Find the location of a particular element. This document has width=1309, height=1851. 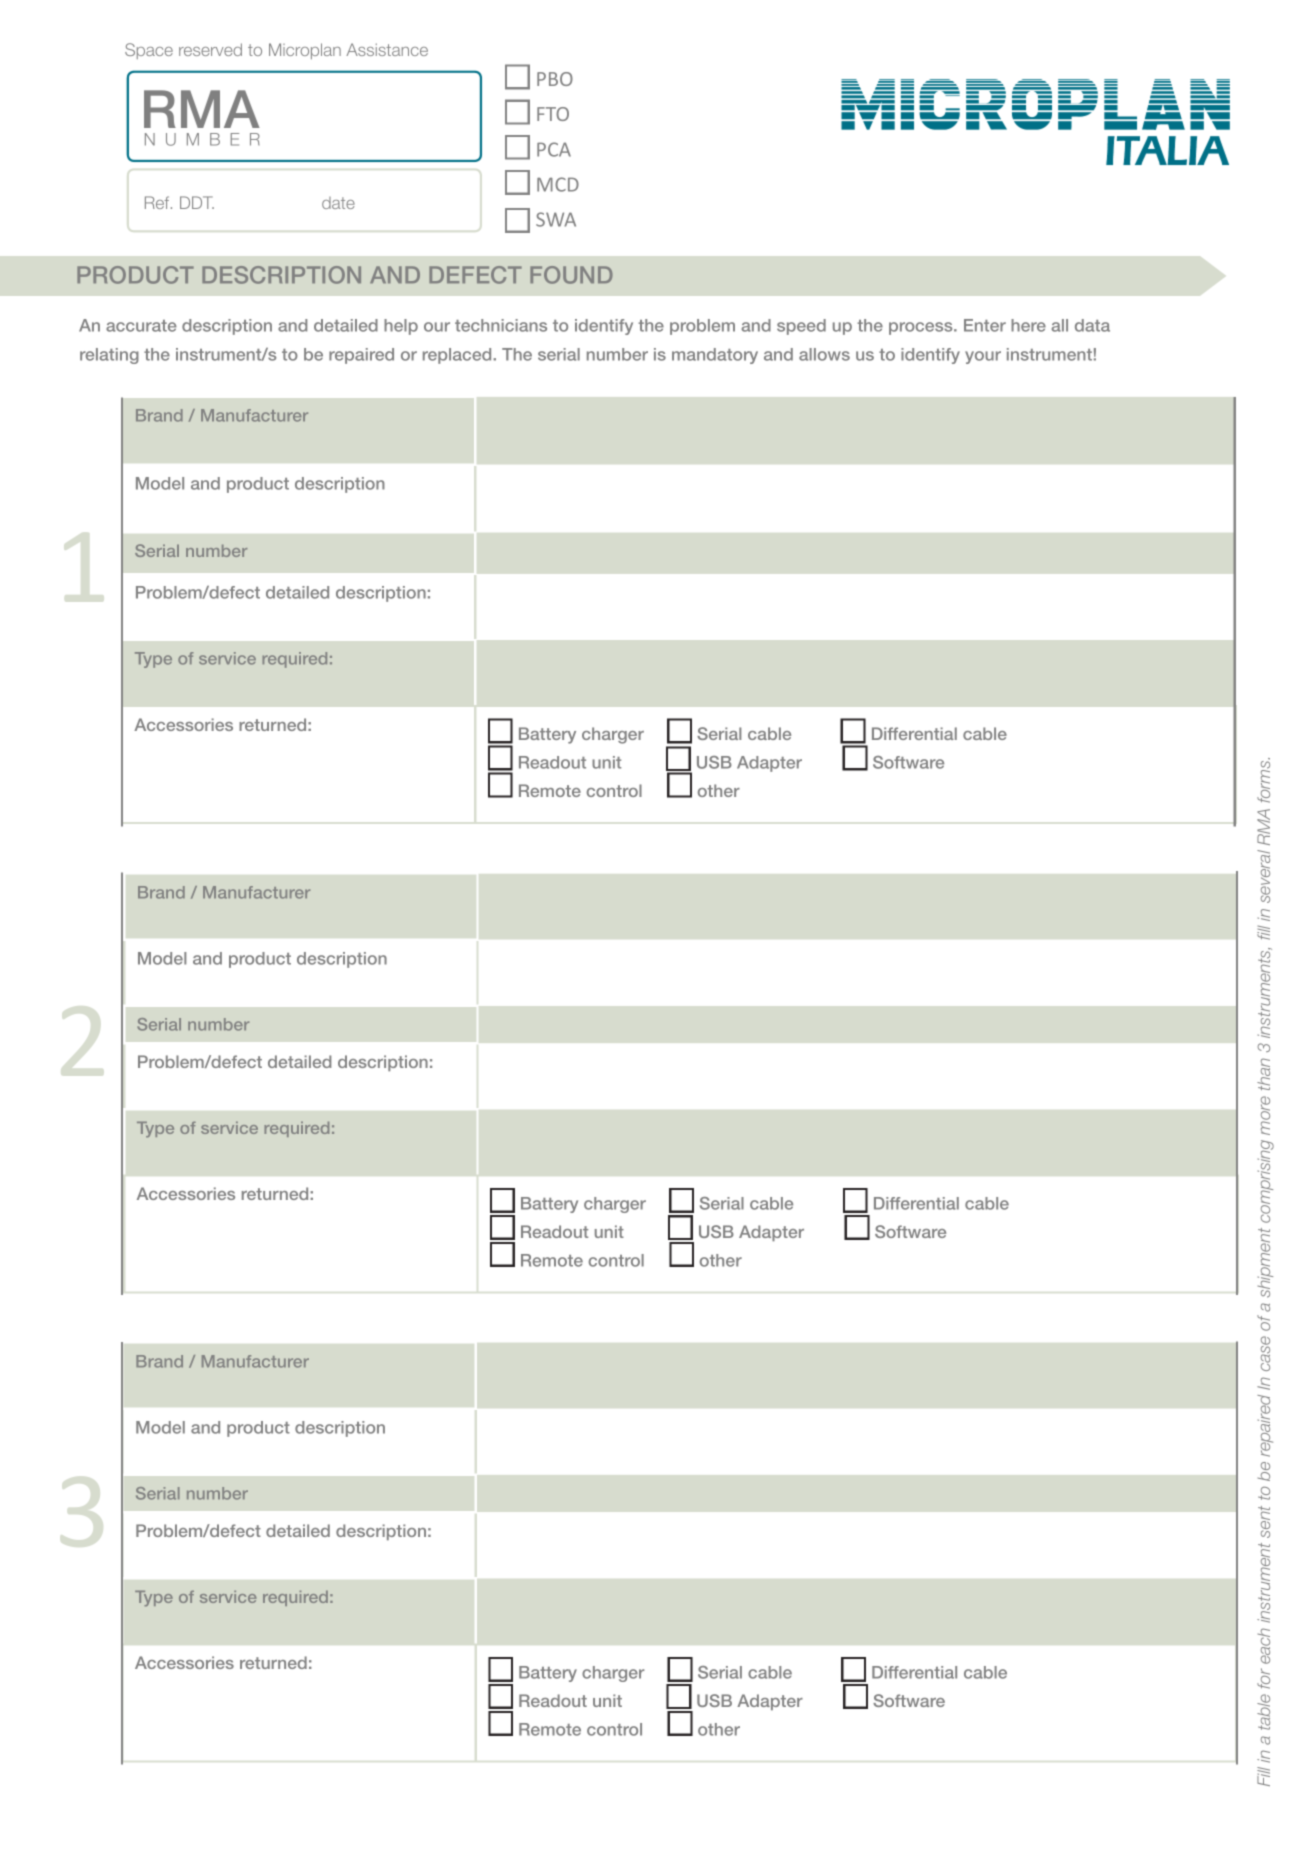

DDT is located at coordinates (197, 202).
